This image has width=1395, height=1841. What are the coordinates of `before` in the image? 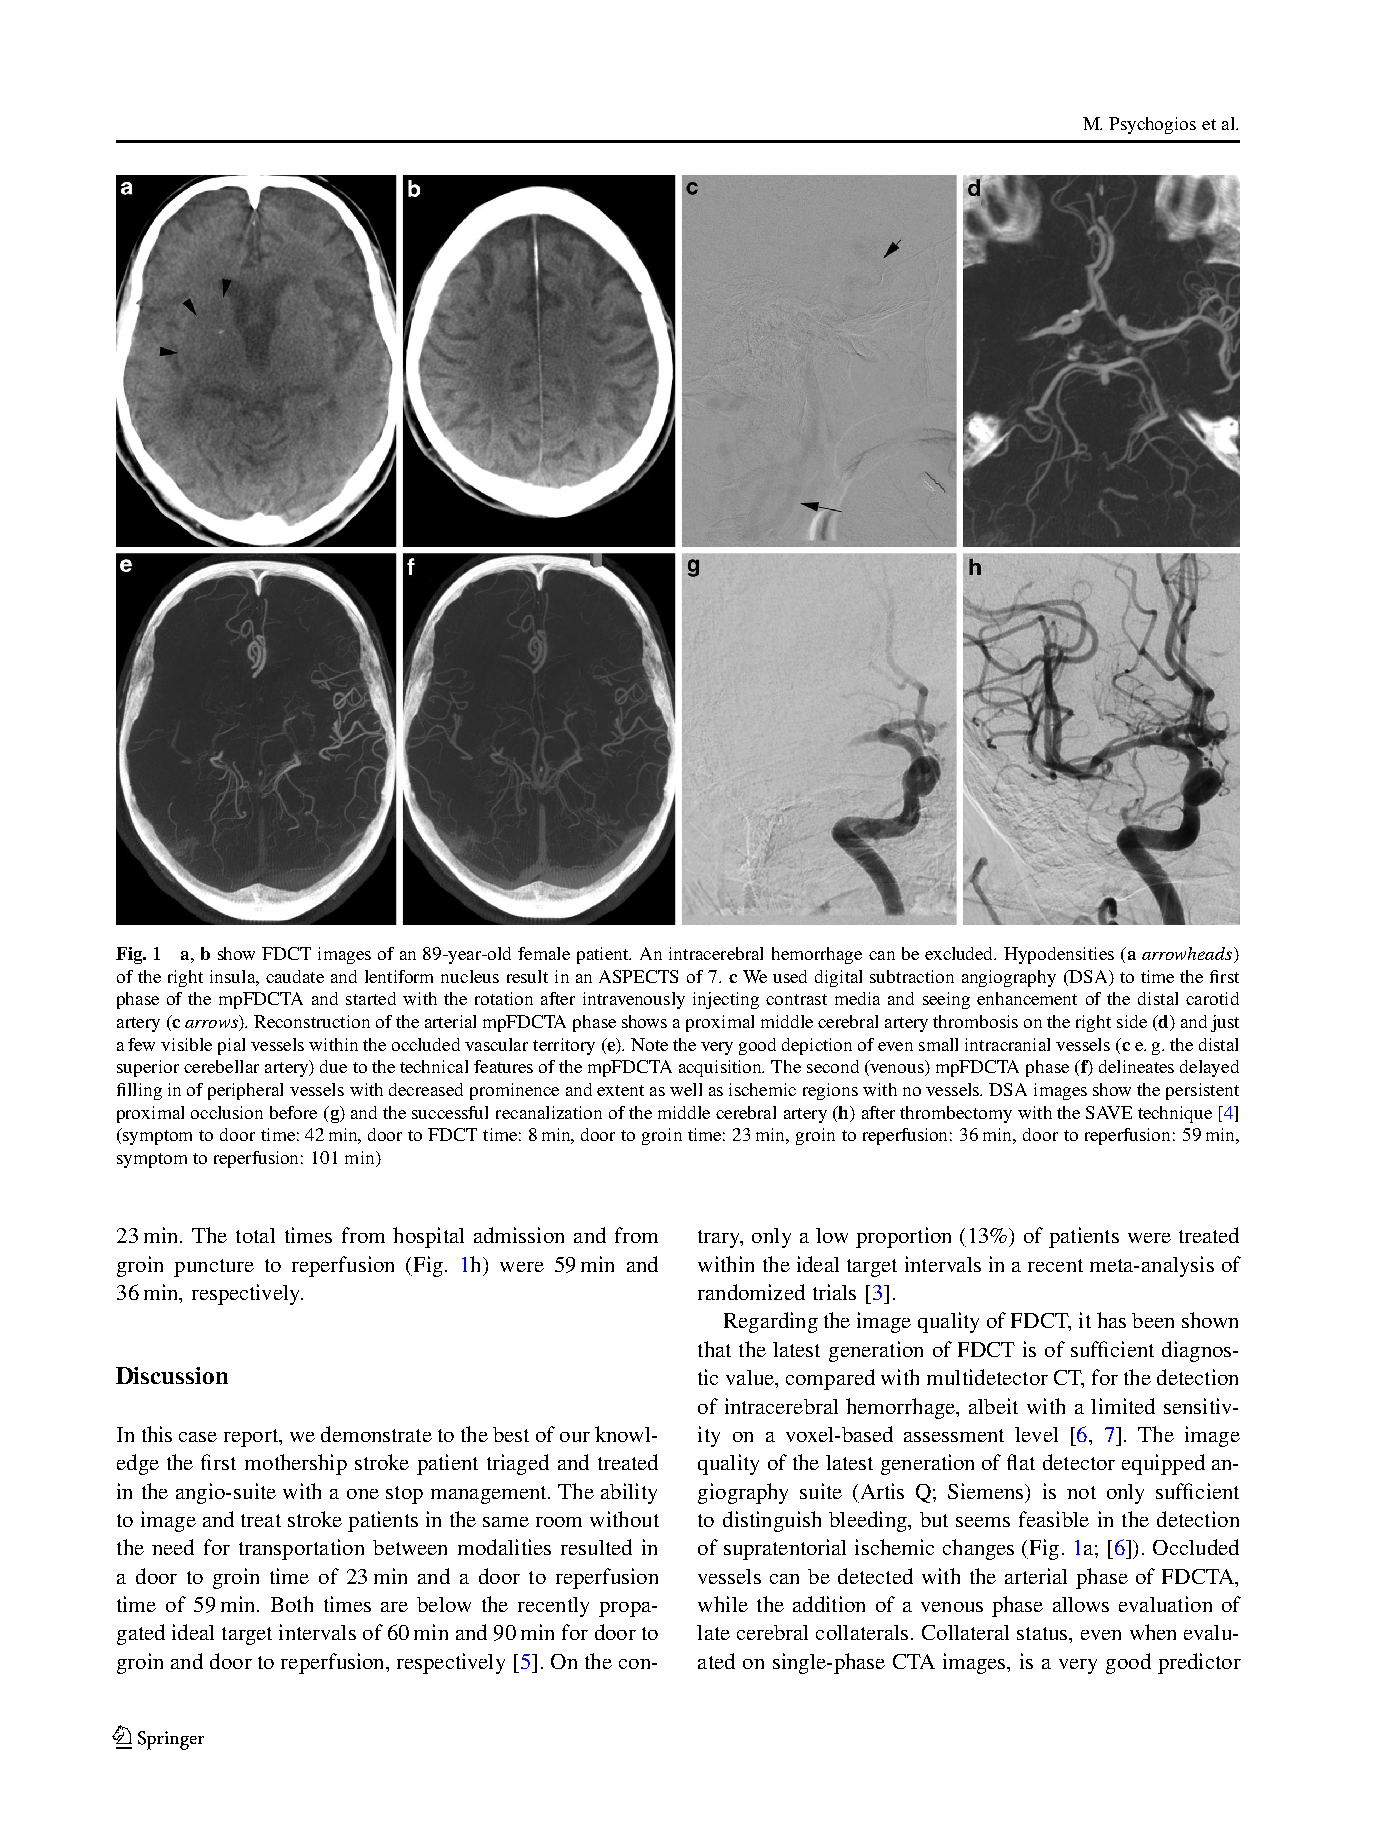 It's located at (293, 1112).
